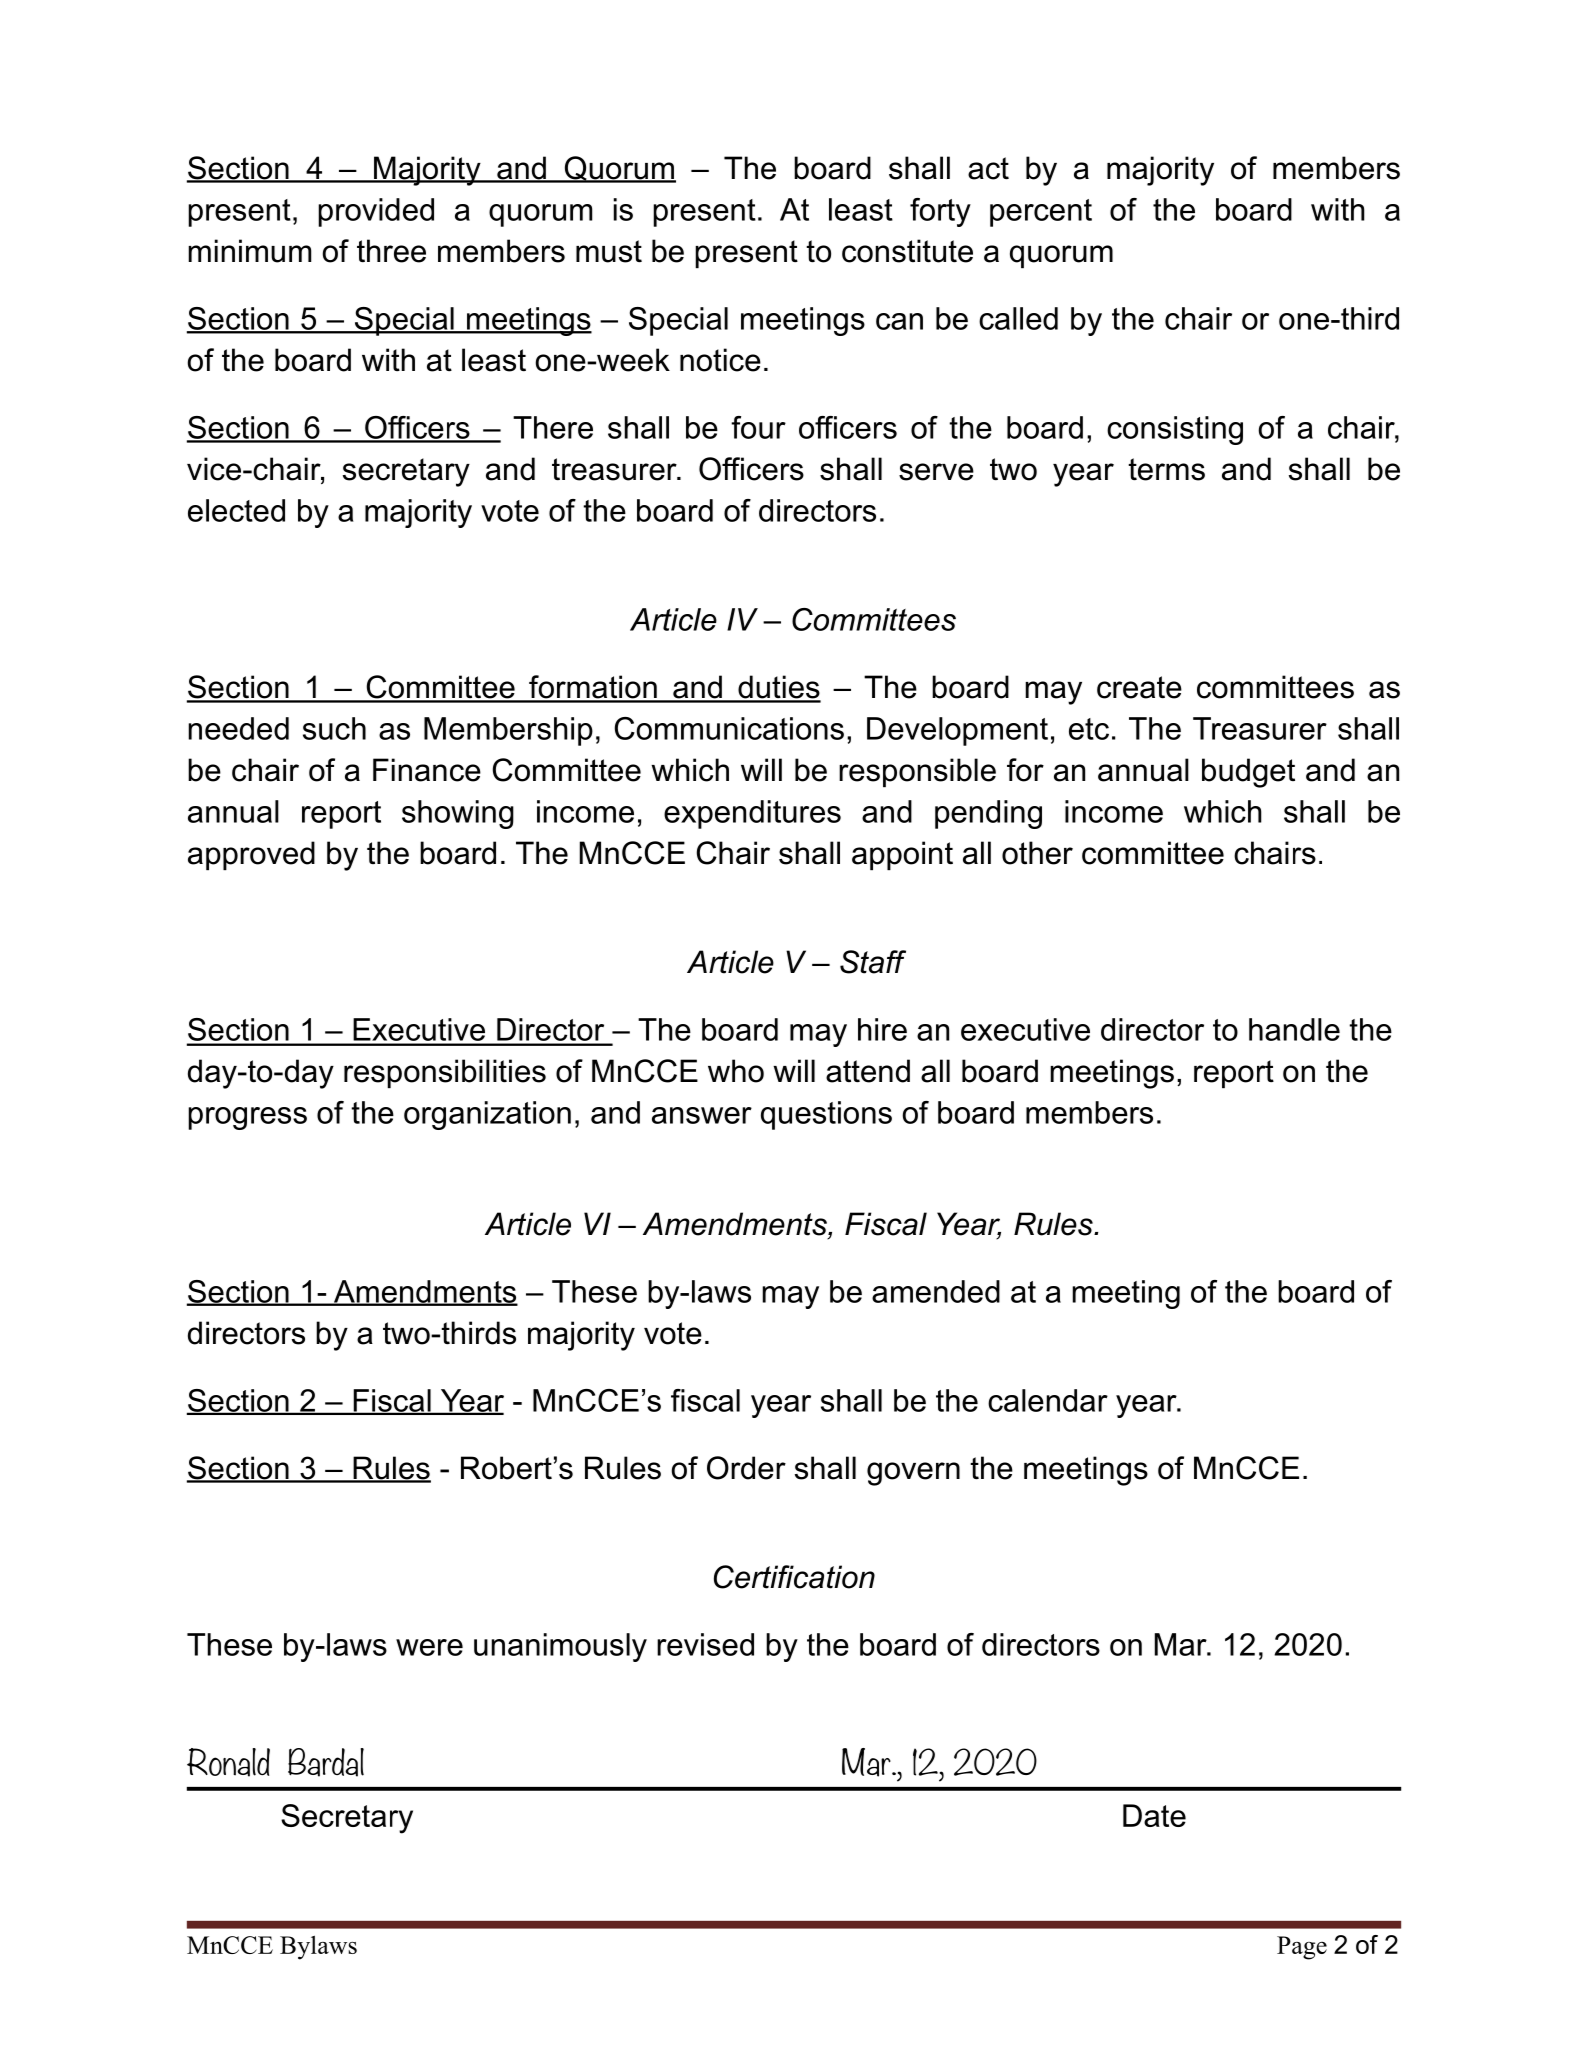  What do you see at coordinates (429, 1647) in the screenshot?
I see `were` at bounding box center [429, 1647].
